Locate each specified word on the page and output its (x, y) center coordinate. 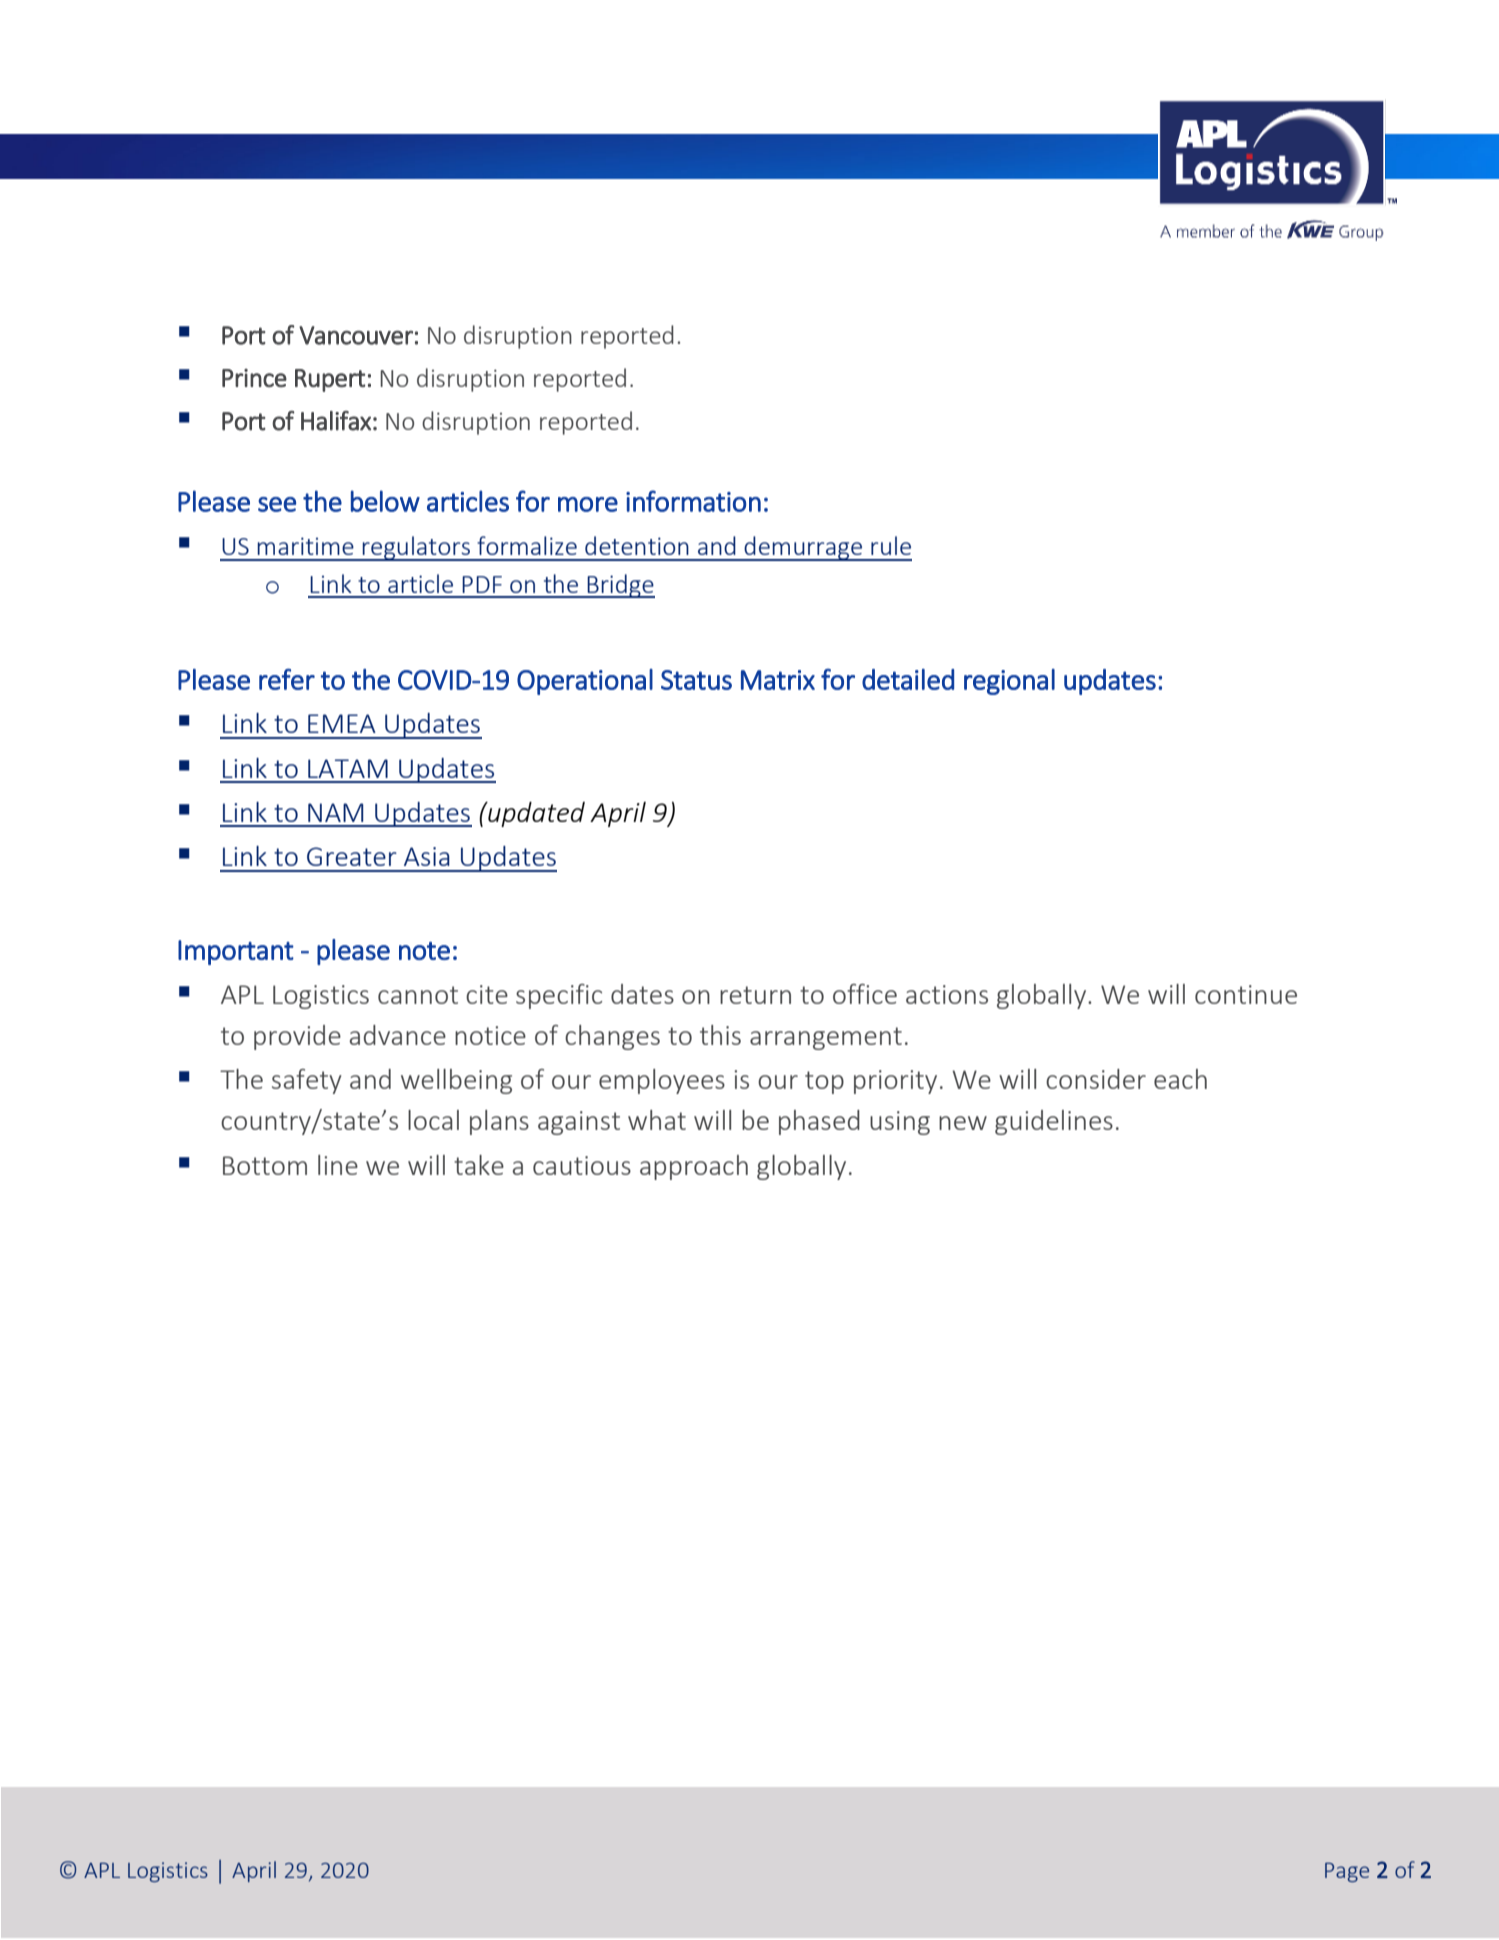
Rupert (330, 380)
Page (1347, 1872)
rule (891, 545)
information (693, 501)
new (963, 1123)
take (479, 1165)
